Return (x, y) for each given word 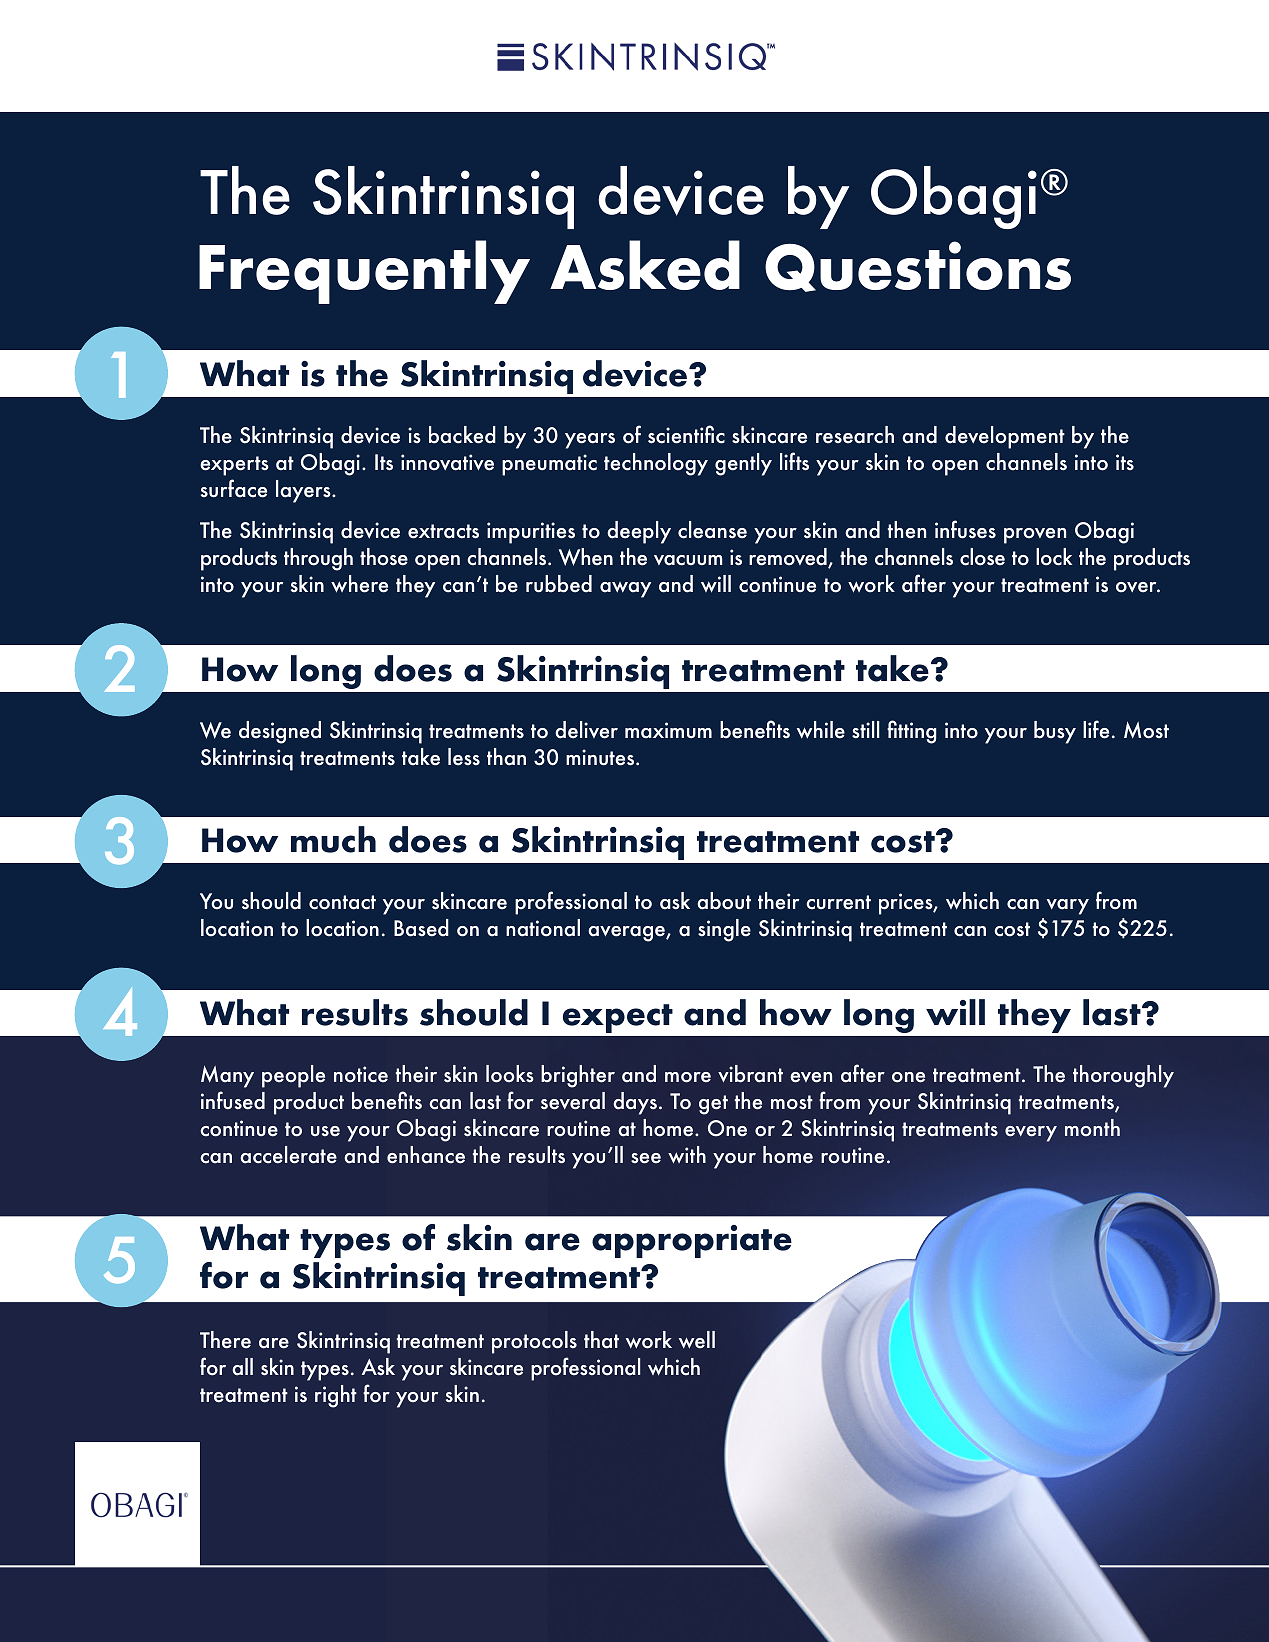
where (359, 584)
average (627, 934)
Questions (918, 266)
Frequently (364, 272)
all (242, 1367)
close (982, 557)
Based (421, 928)
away (625, 590)
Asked (645, 265)
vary (1068, 907)
